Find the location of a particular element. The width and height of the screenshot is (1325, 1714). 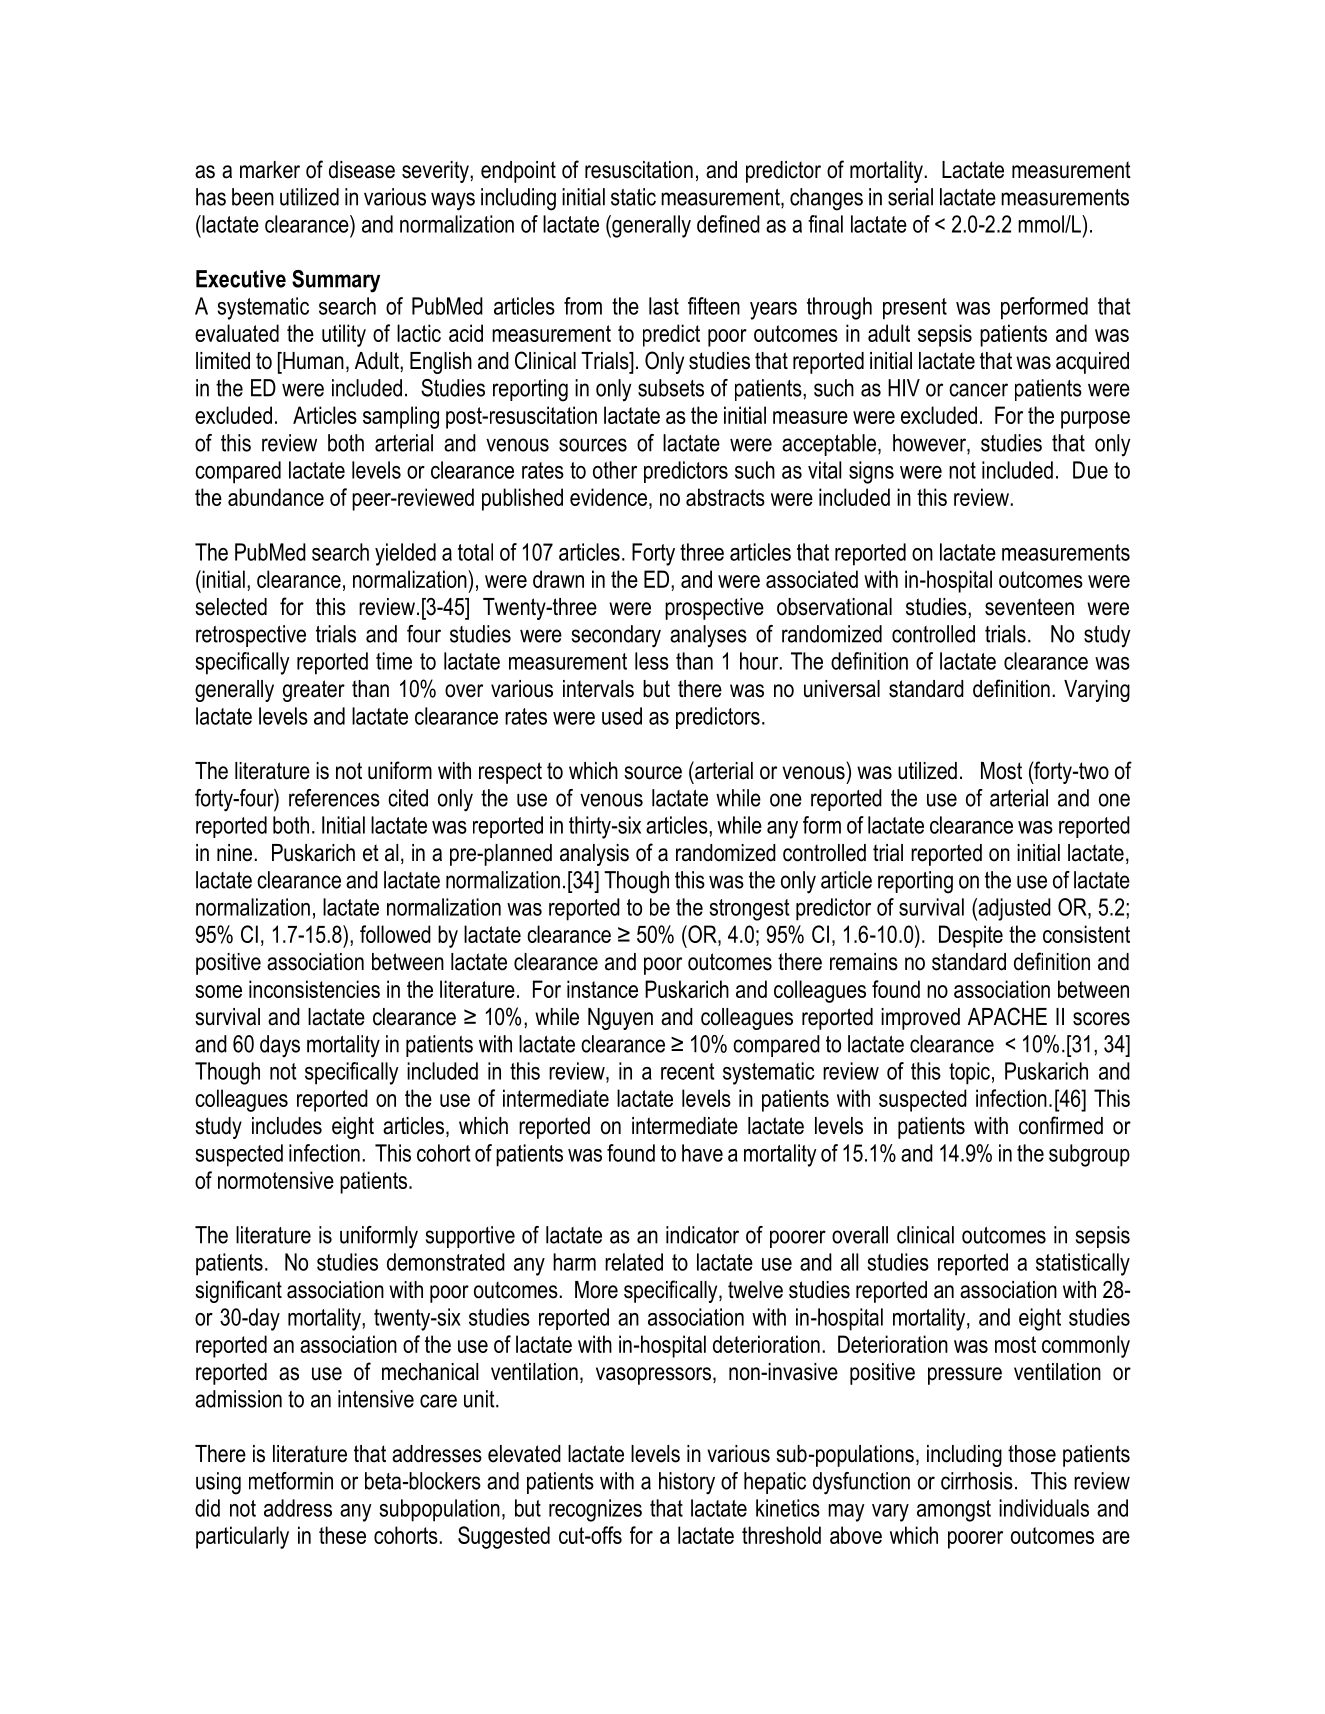

serial is located at coordinates (910, 197).
